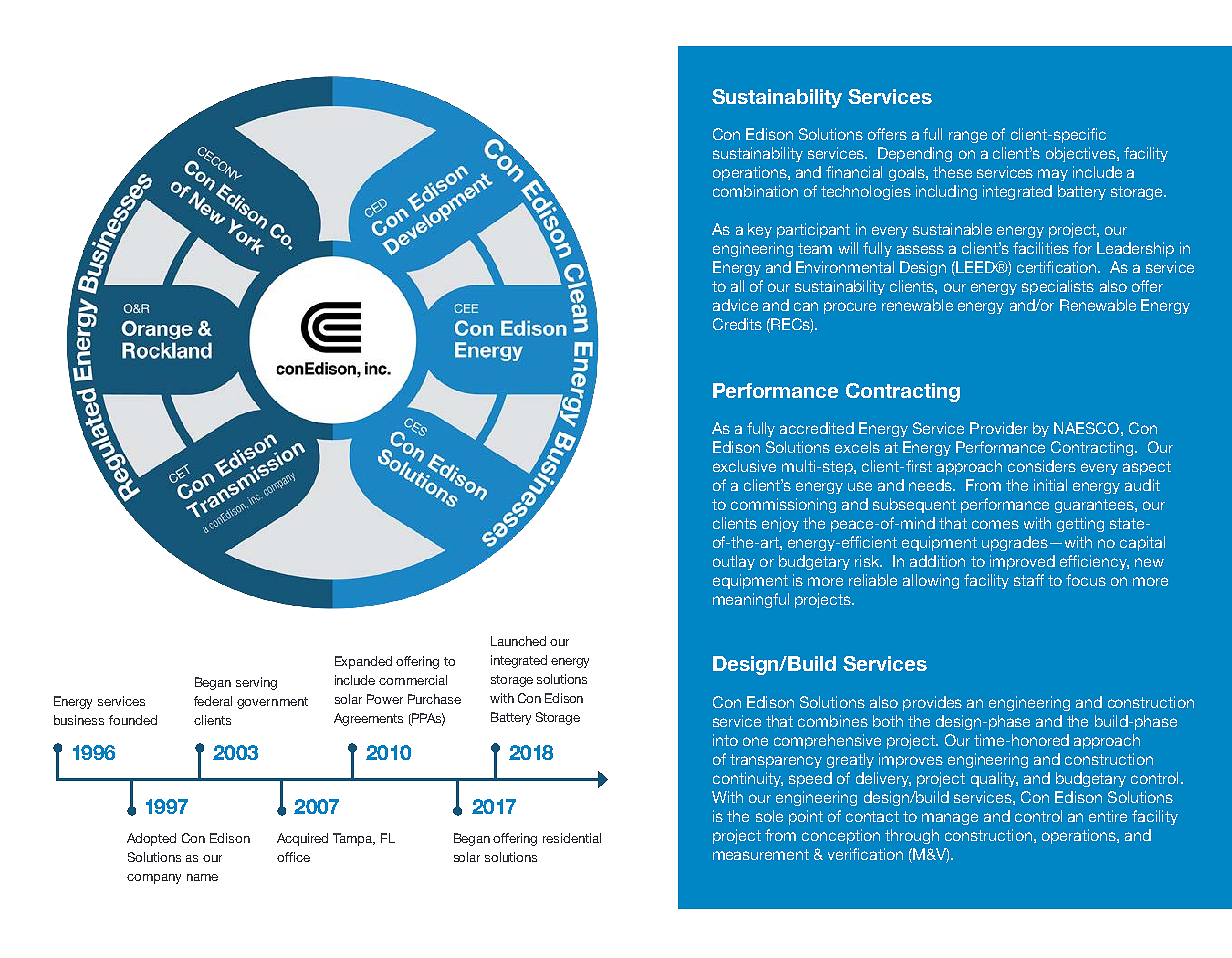 The image size is (1232, 958). Describe the element at coordinates (854, 172) in the screenshot. I see `financial` at that location.
